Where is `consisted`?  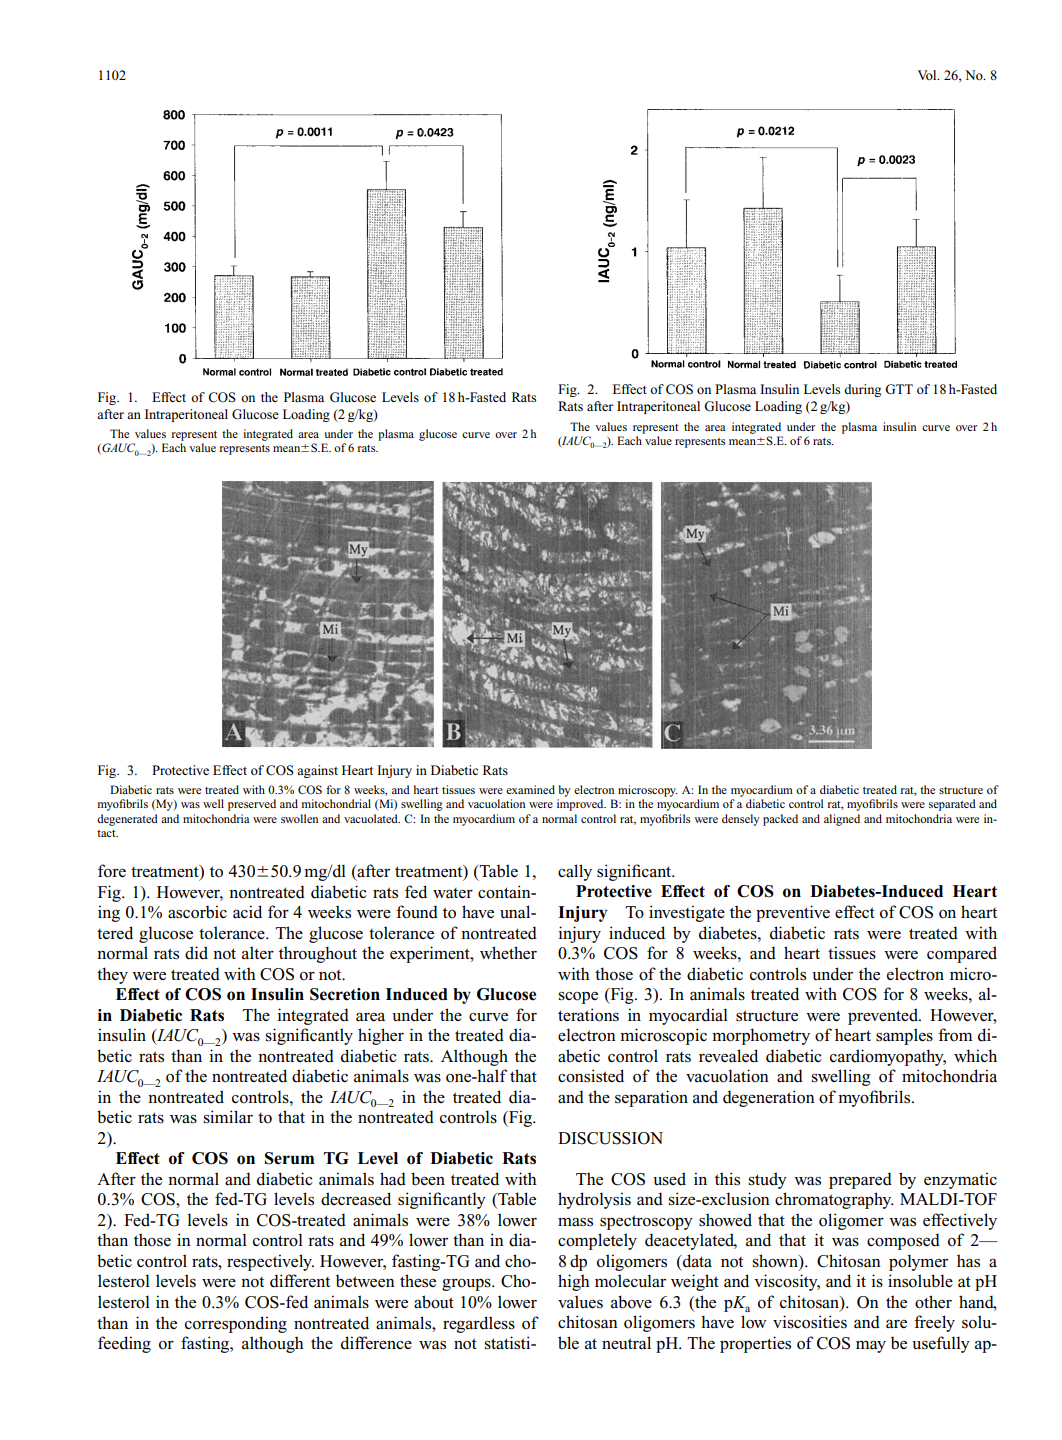
consisted is located at coordinates (591, 1076).
